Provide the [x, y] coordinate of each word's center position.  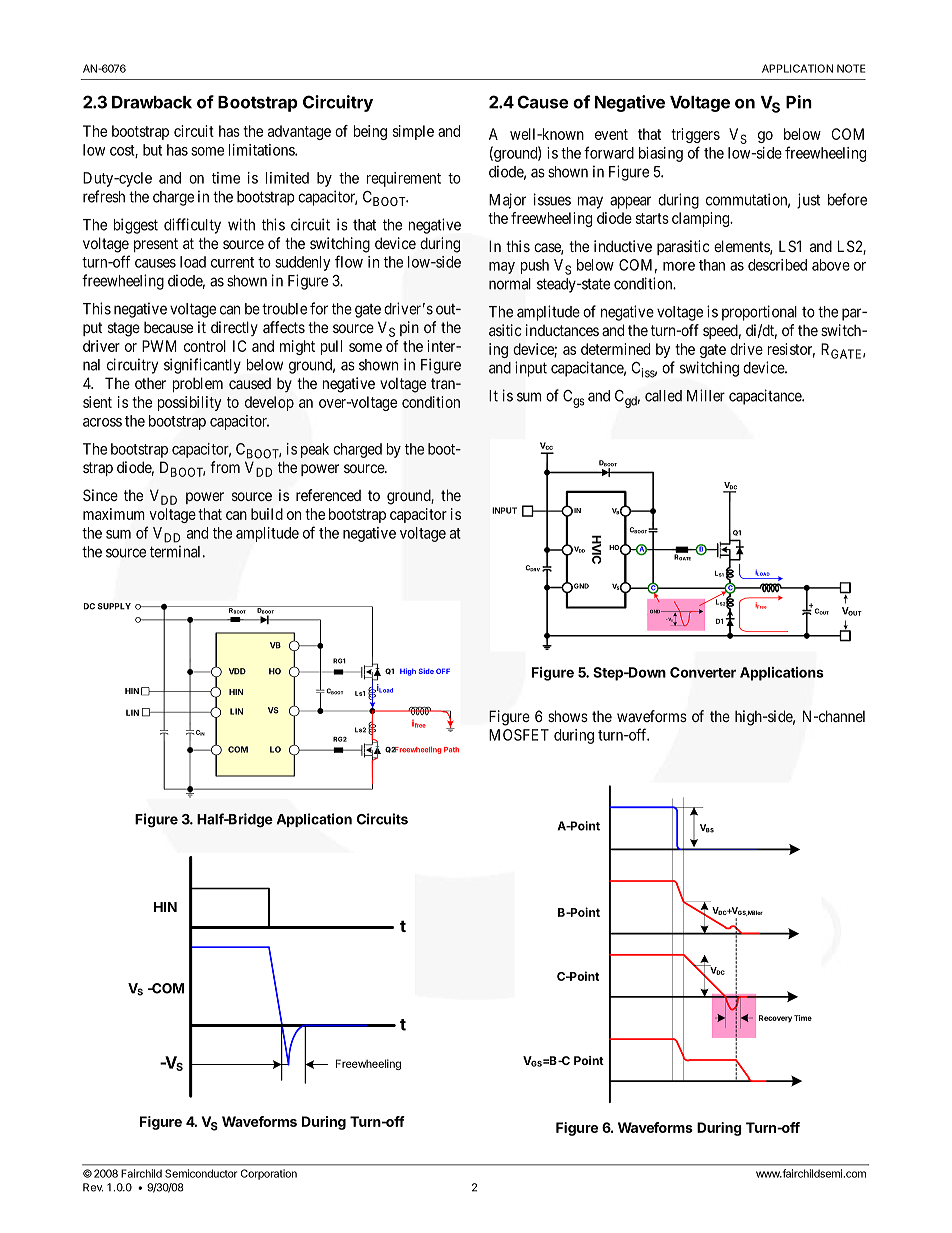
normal [510, 284]
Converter [703, 672]
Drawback [152, 102]
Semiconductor [201, 1173]
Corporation [269, 1174]
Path [451, 749]
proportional [759, 313]
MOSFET [519, 735]
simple [413, 132]
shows [568, 716]
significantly [202, 366]
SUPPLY [114, 606]
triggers [695, 135]
